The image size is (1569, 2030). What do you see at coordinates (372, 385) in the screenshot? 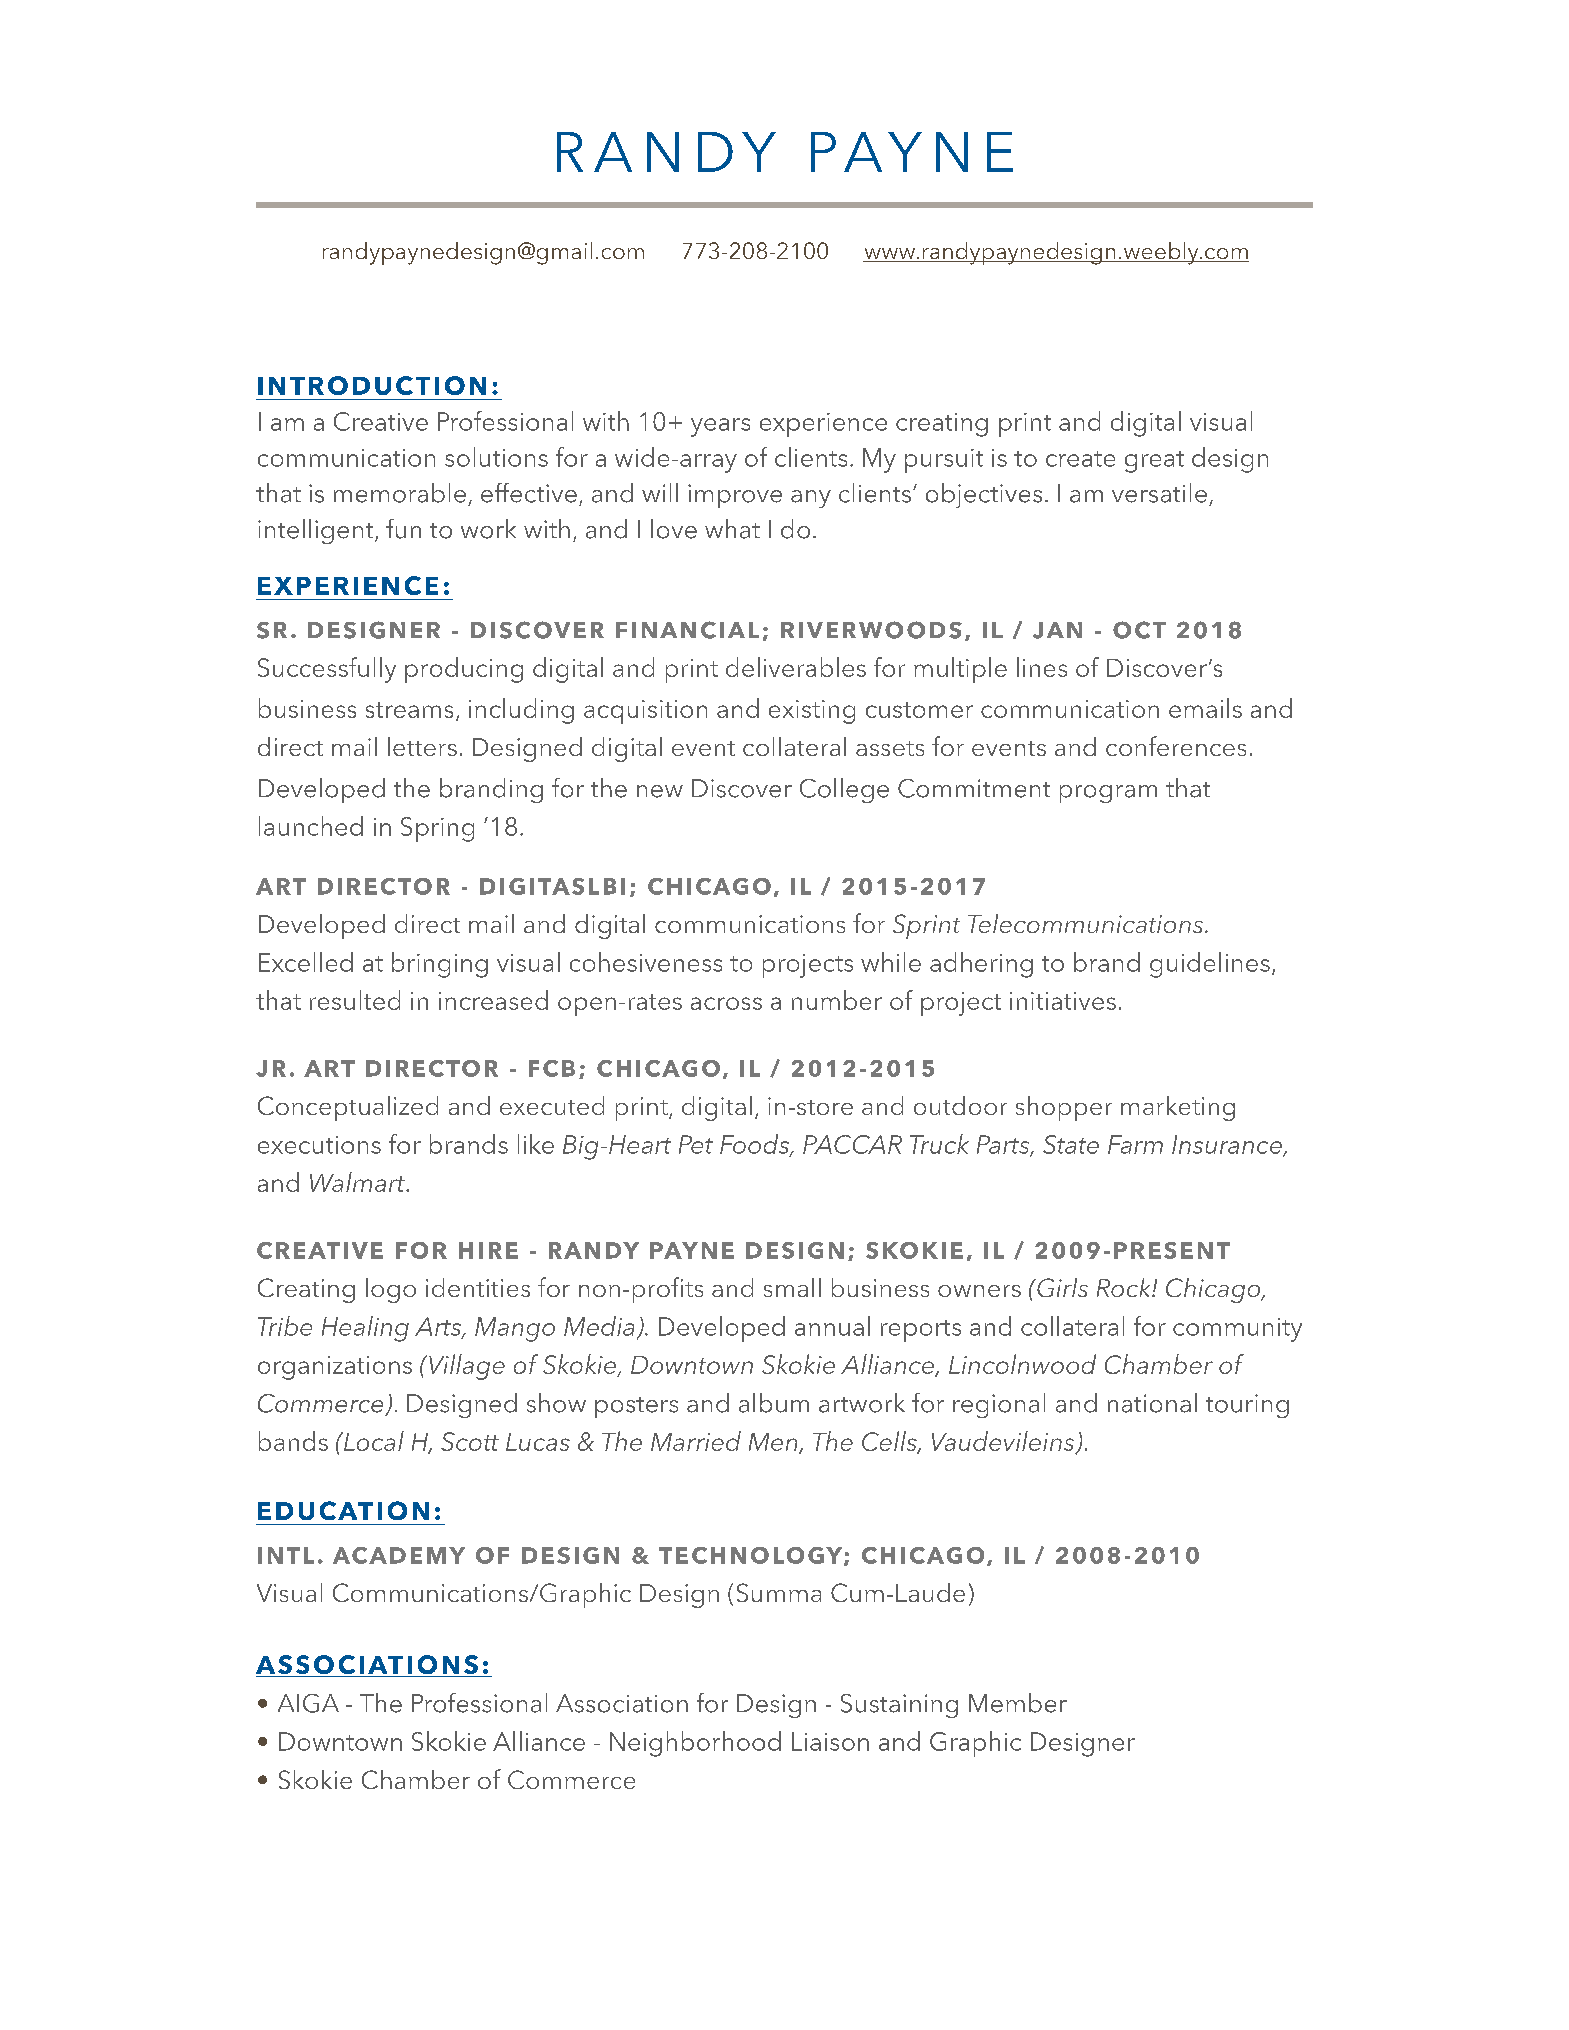
I see `INTRODUCTION` at bounding box center [372, 385].
